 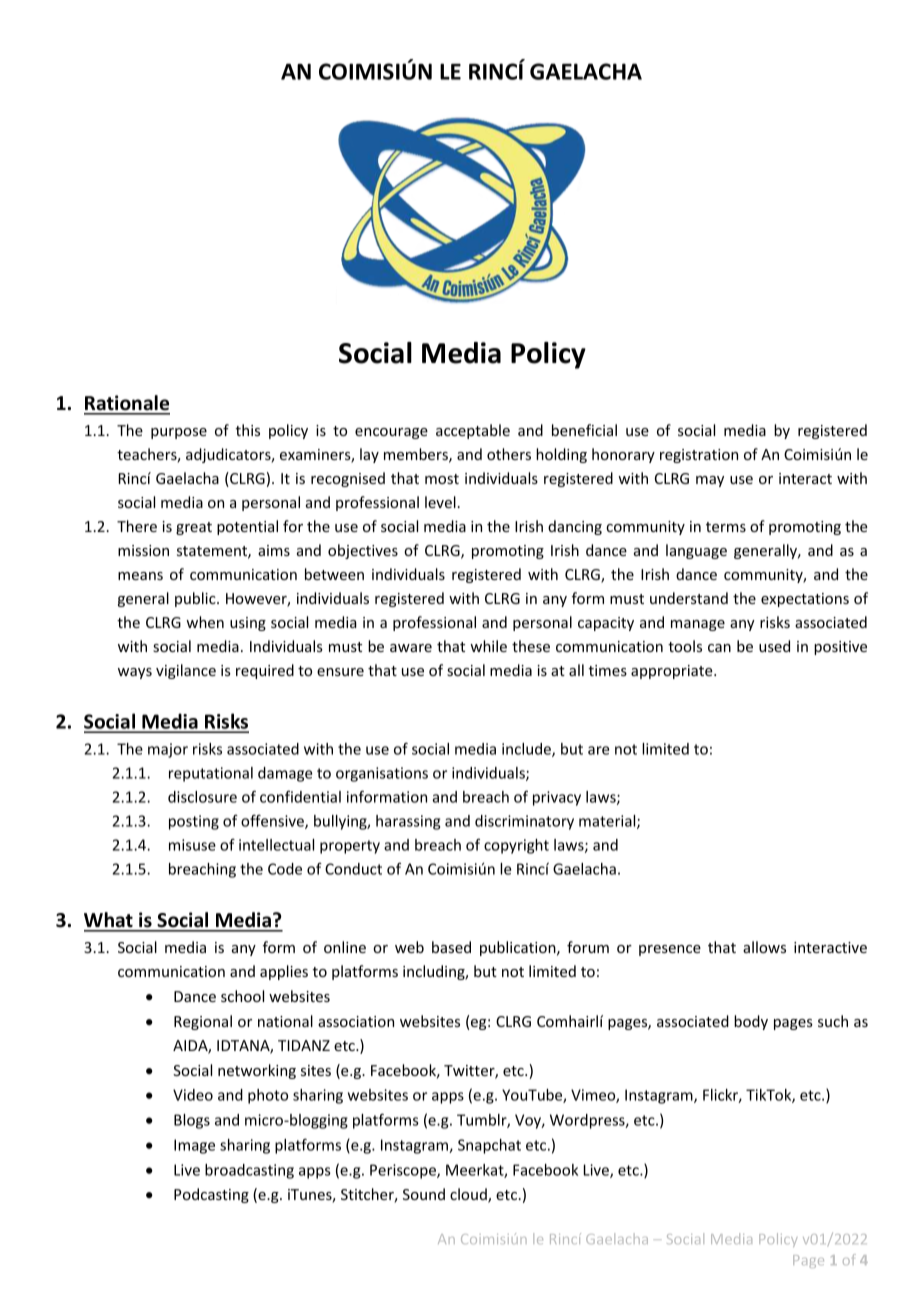 I want to click on applies, so click(x=284, y=972).
